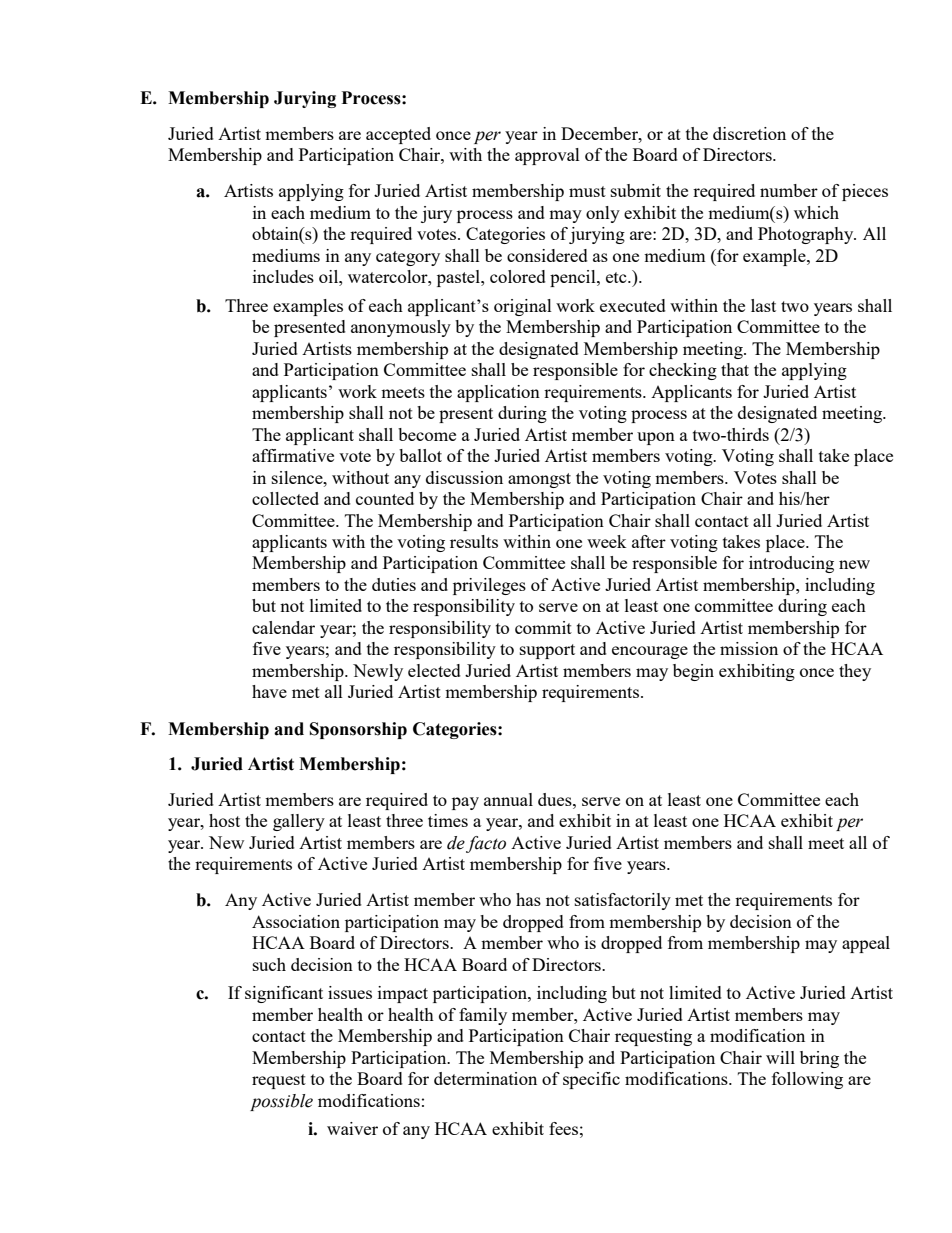 This screenshot has height=1233, width=952. I want to click on amongst, so click(539, 480).
